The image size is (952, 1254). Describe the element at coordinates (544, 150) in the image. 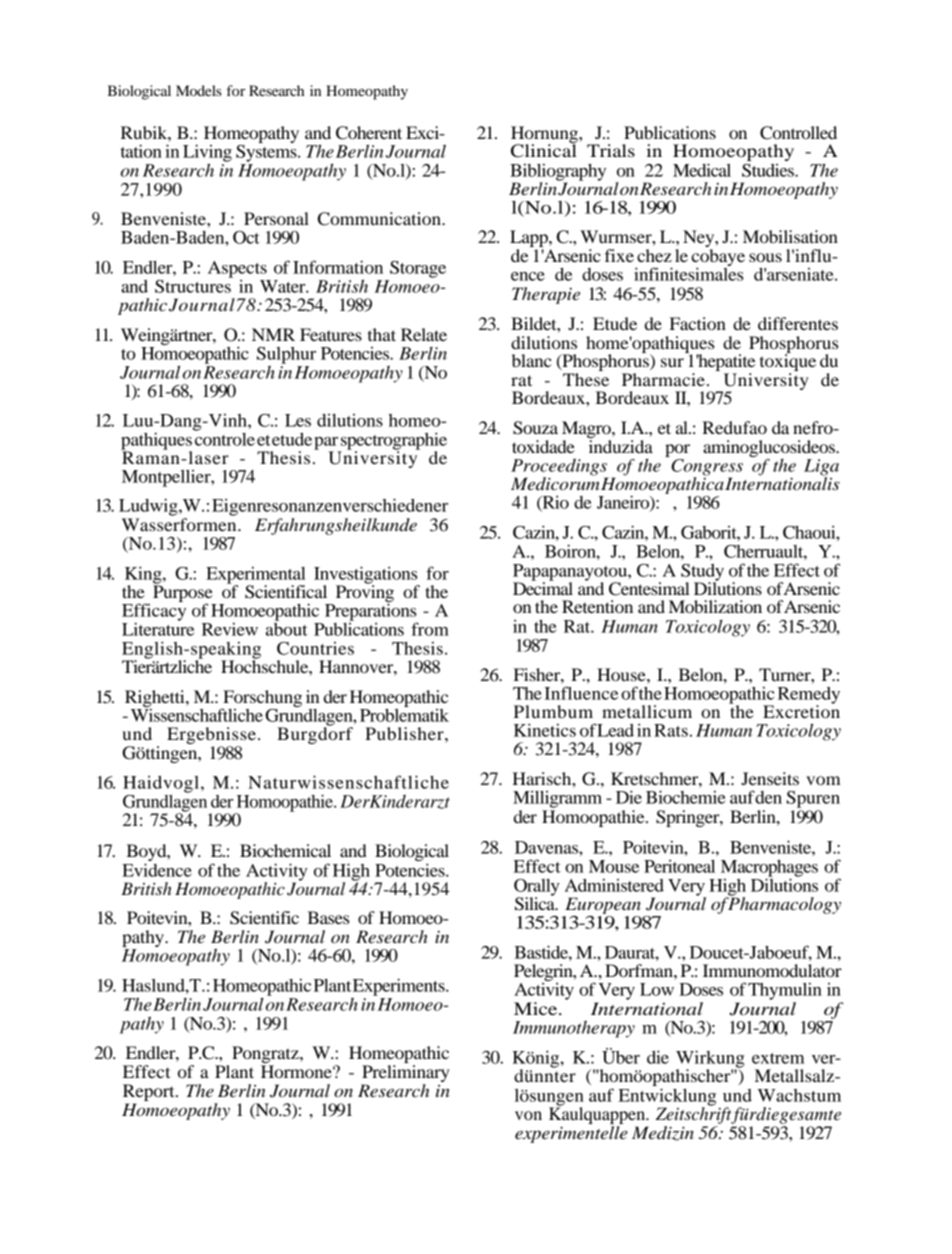

I see `Clinical` at that location.
